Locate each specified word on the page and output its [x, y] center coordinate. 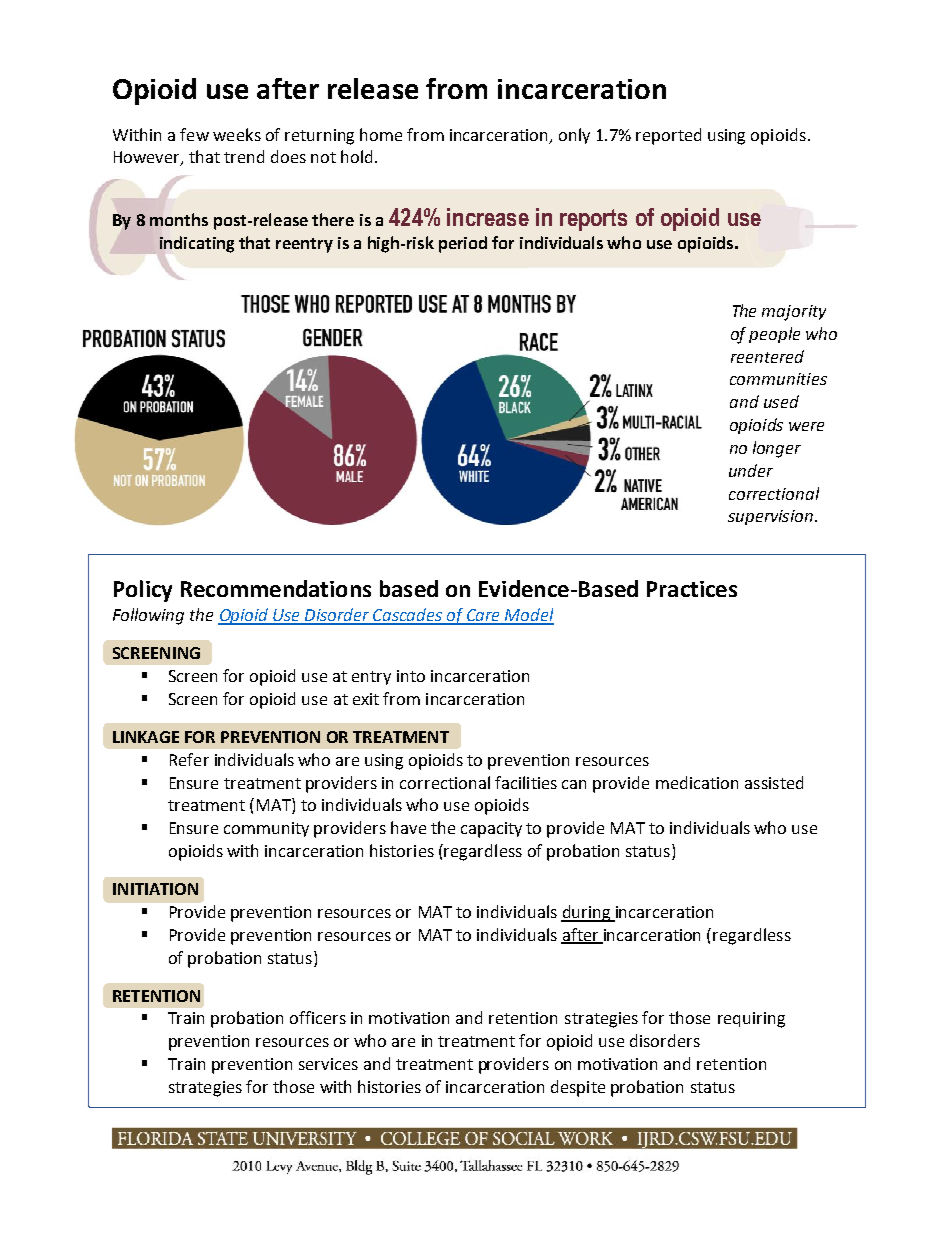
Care [484, 616]
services [328, 1064]
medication [697, 782]
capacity [491, 830]
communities [778, 379]
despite [578, 1088]
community [266, 829]
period [463, 244]
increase [488, 217]
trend [244, 156]
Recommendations [276, 588]
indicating [197, 244]
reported [668, 136]
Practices [692, 589]
